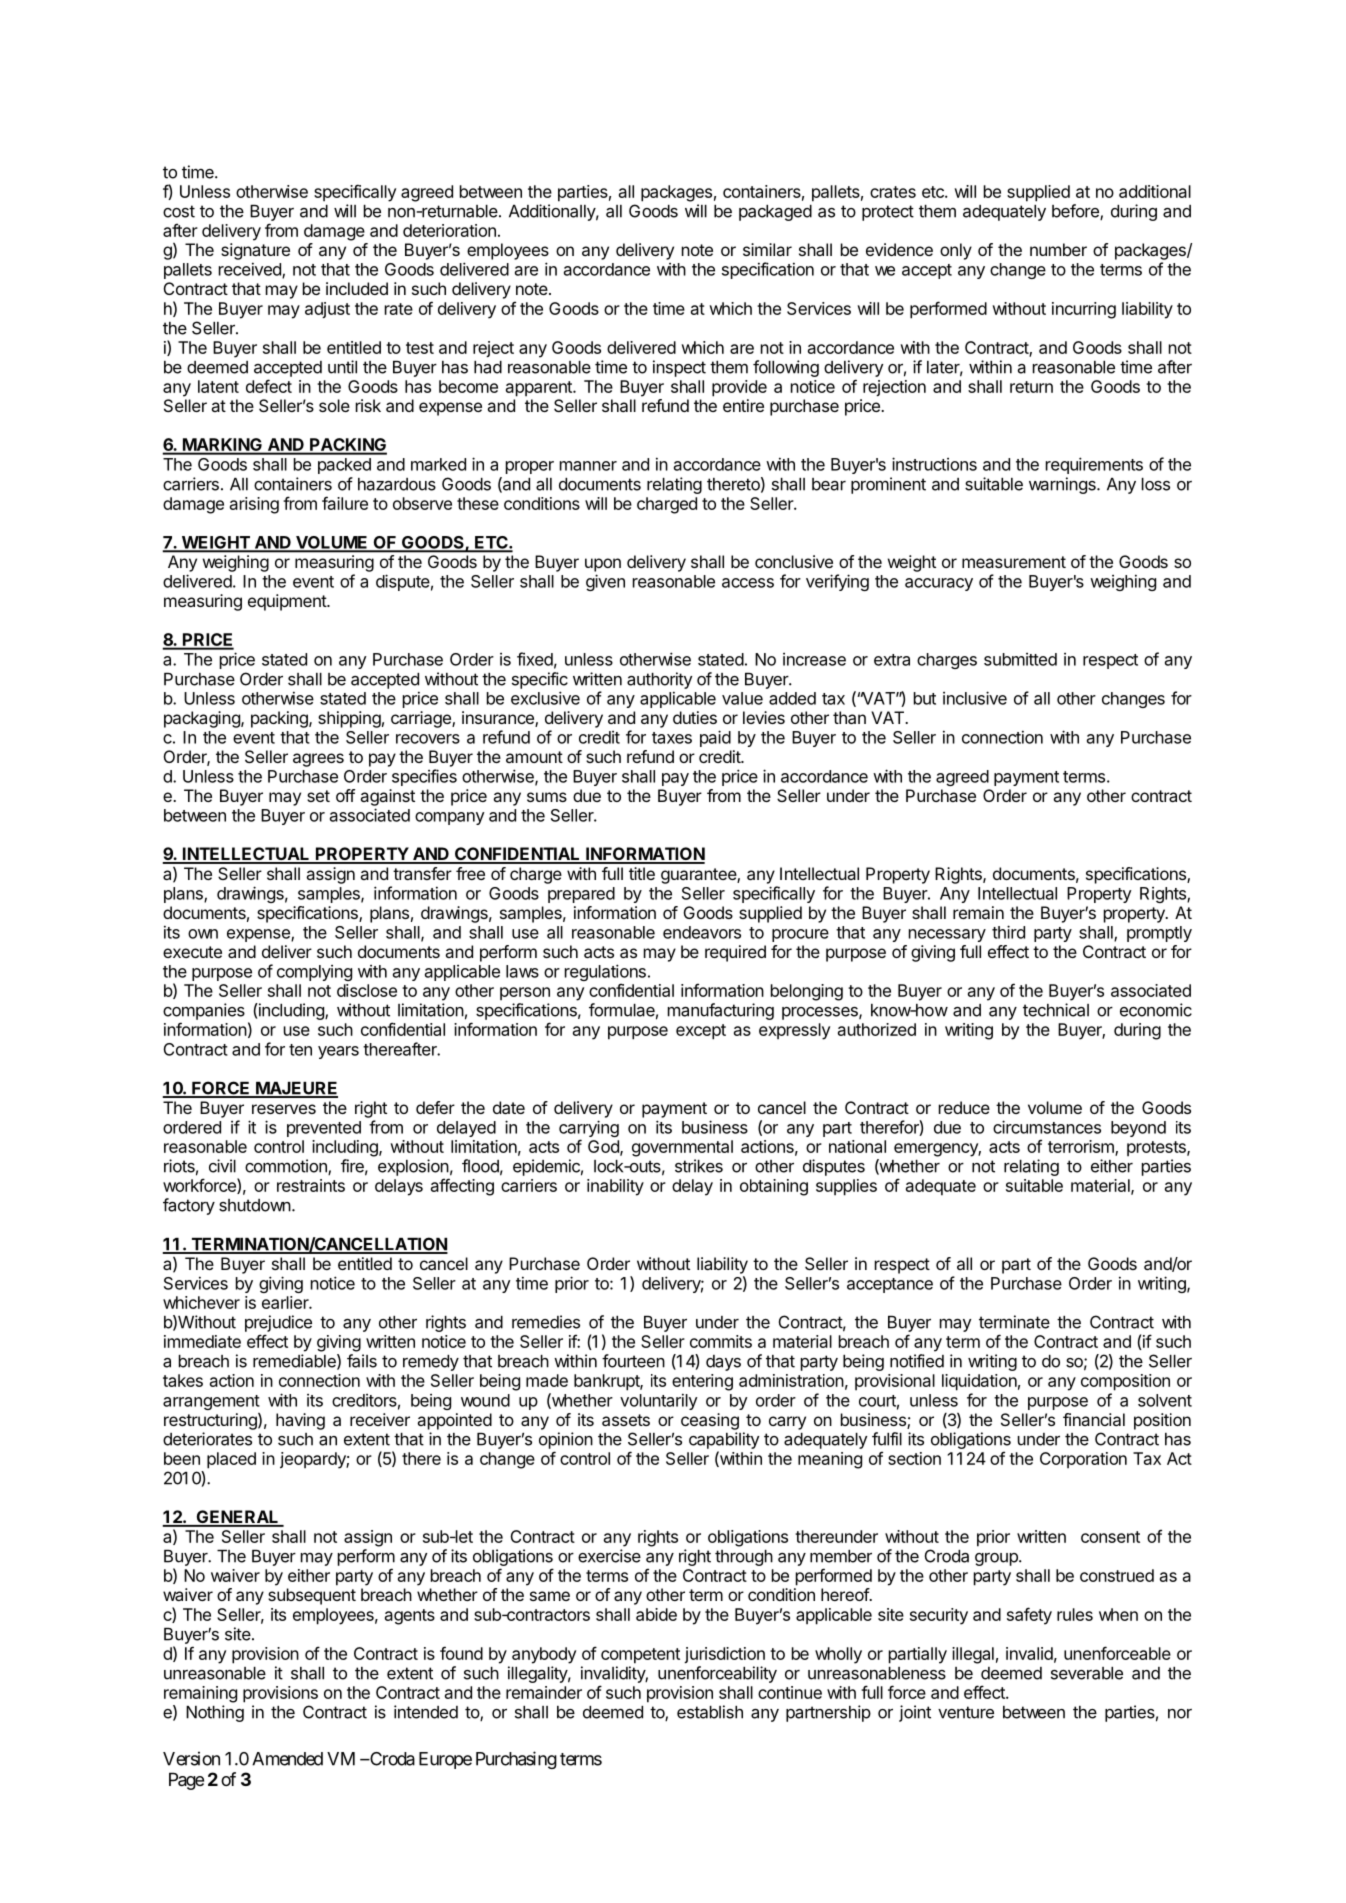 The image size is (1346, 1903). I want to click on taxes, so click(672, 738).
